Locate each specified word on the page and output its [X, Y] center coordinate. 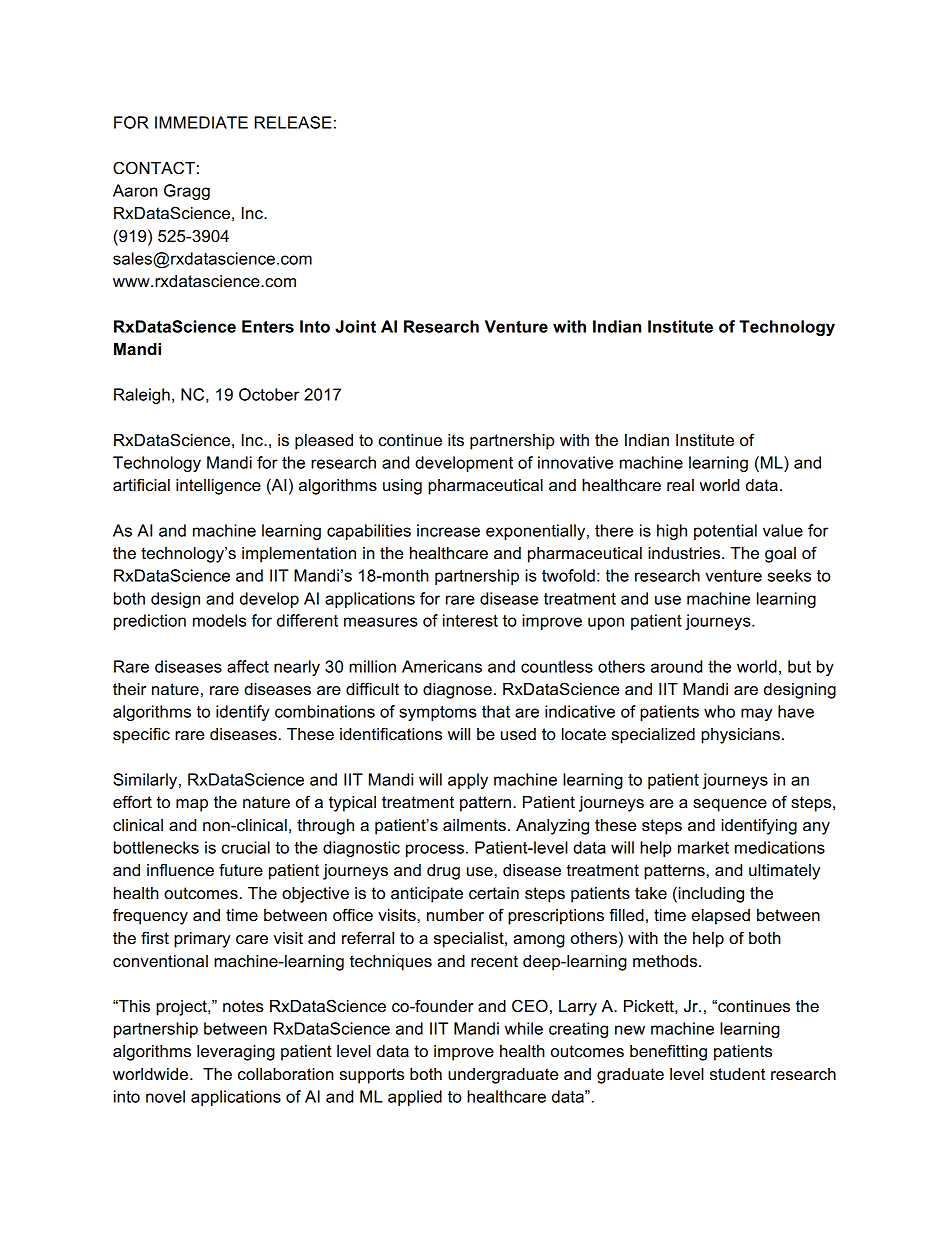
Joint [355, 326]
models [219, 620]
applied [415, 1098]
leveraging [236, 1053]
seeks [789, 575]
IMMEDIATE [201, 122]
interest [470, 620]
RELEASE [293, 122]
